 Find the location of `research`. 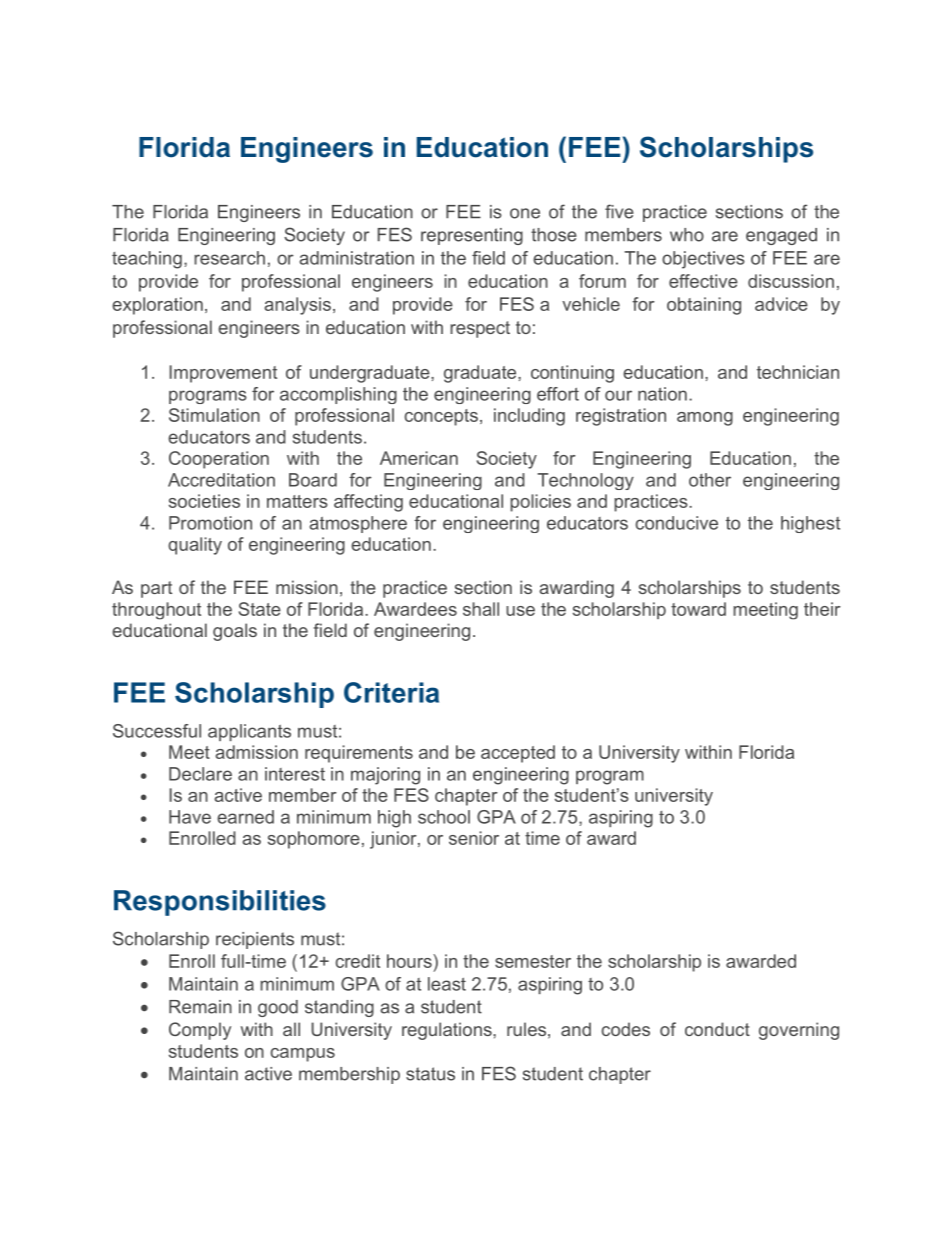

research is located at coordinates (229, 258).
